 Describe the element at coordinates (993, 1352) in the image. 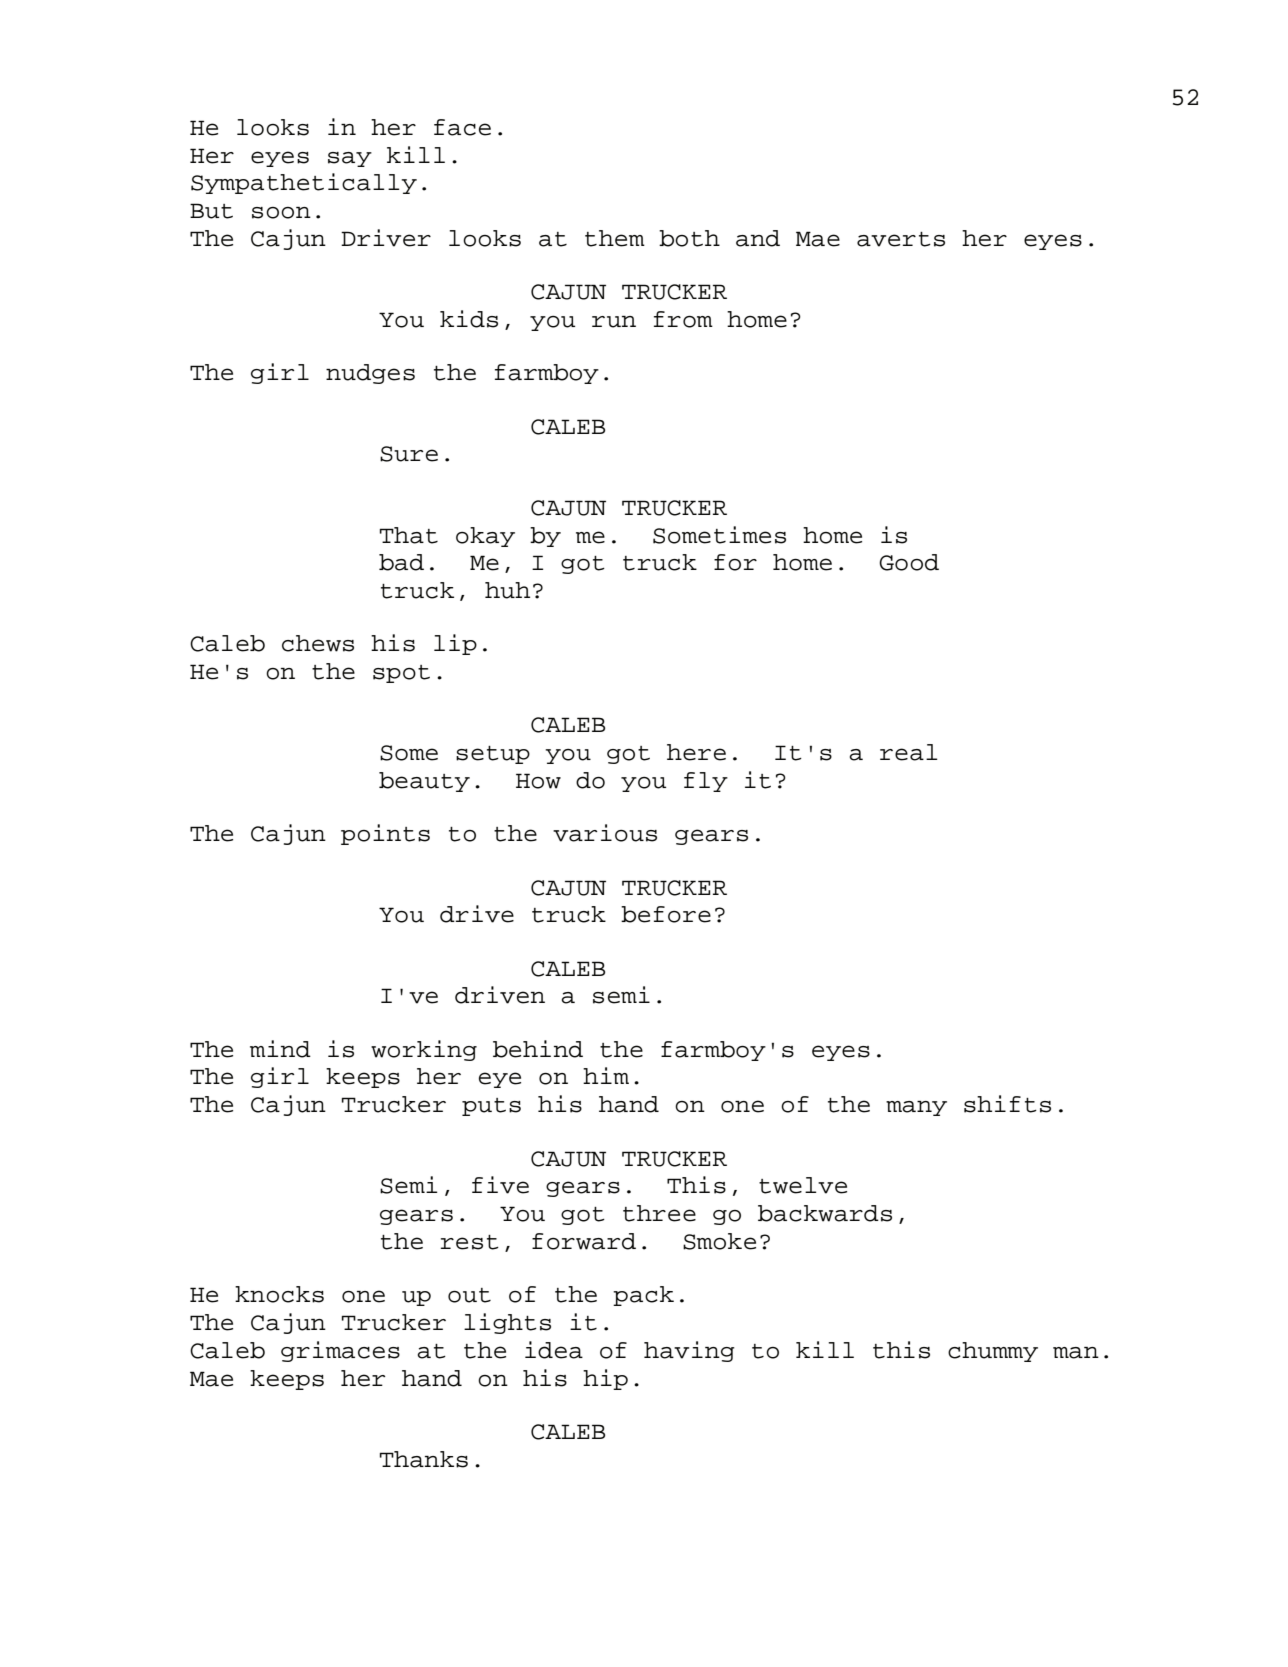

I see `chummy` at that location.
